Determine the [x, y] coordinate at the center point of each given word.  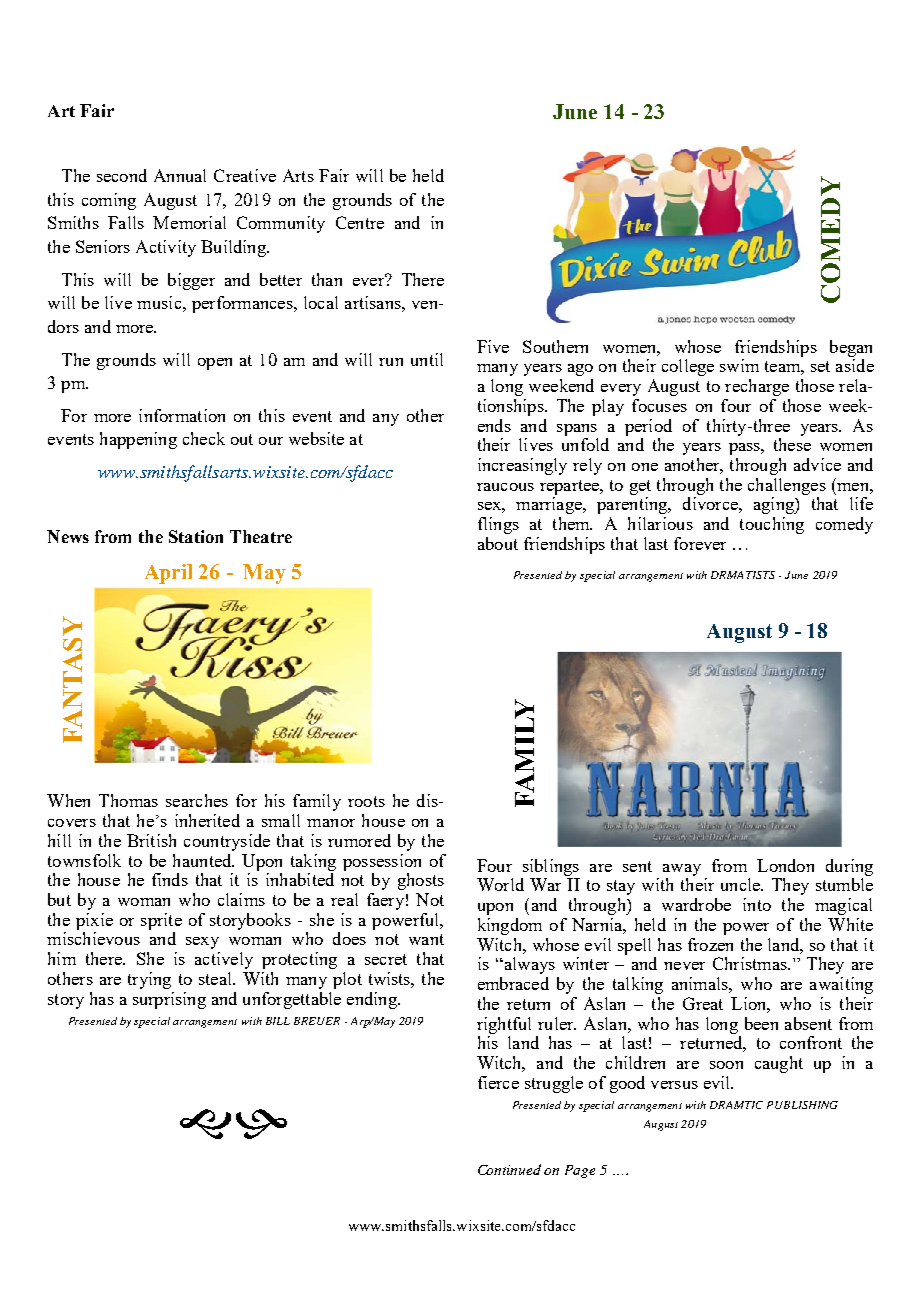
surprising [169, 1000]
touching [772, 525]
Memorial [189, 222]
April [168, 574]
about [498, 543]
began [851, 348]
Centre [360, 222]
